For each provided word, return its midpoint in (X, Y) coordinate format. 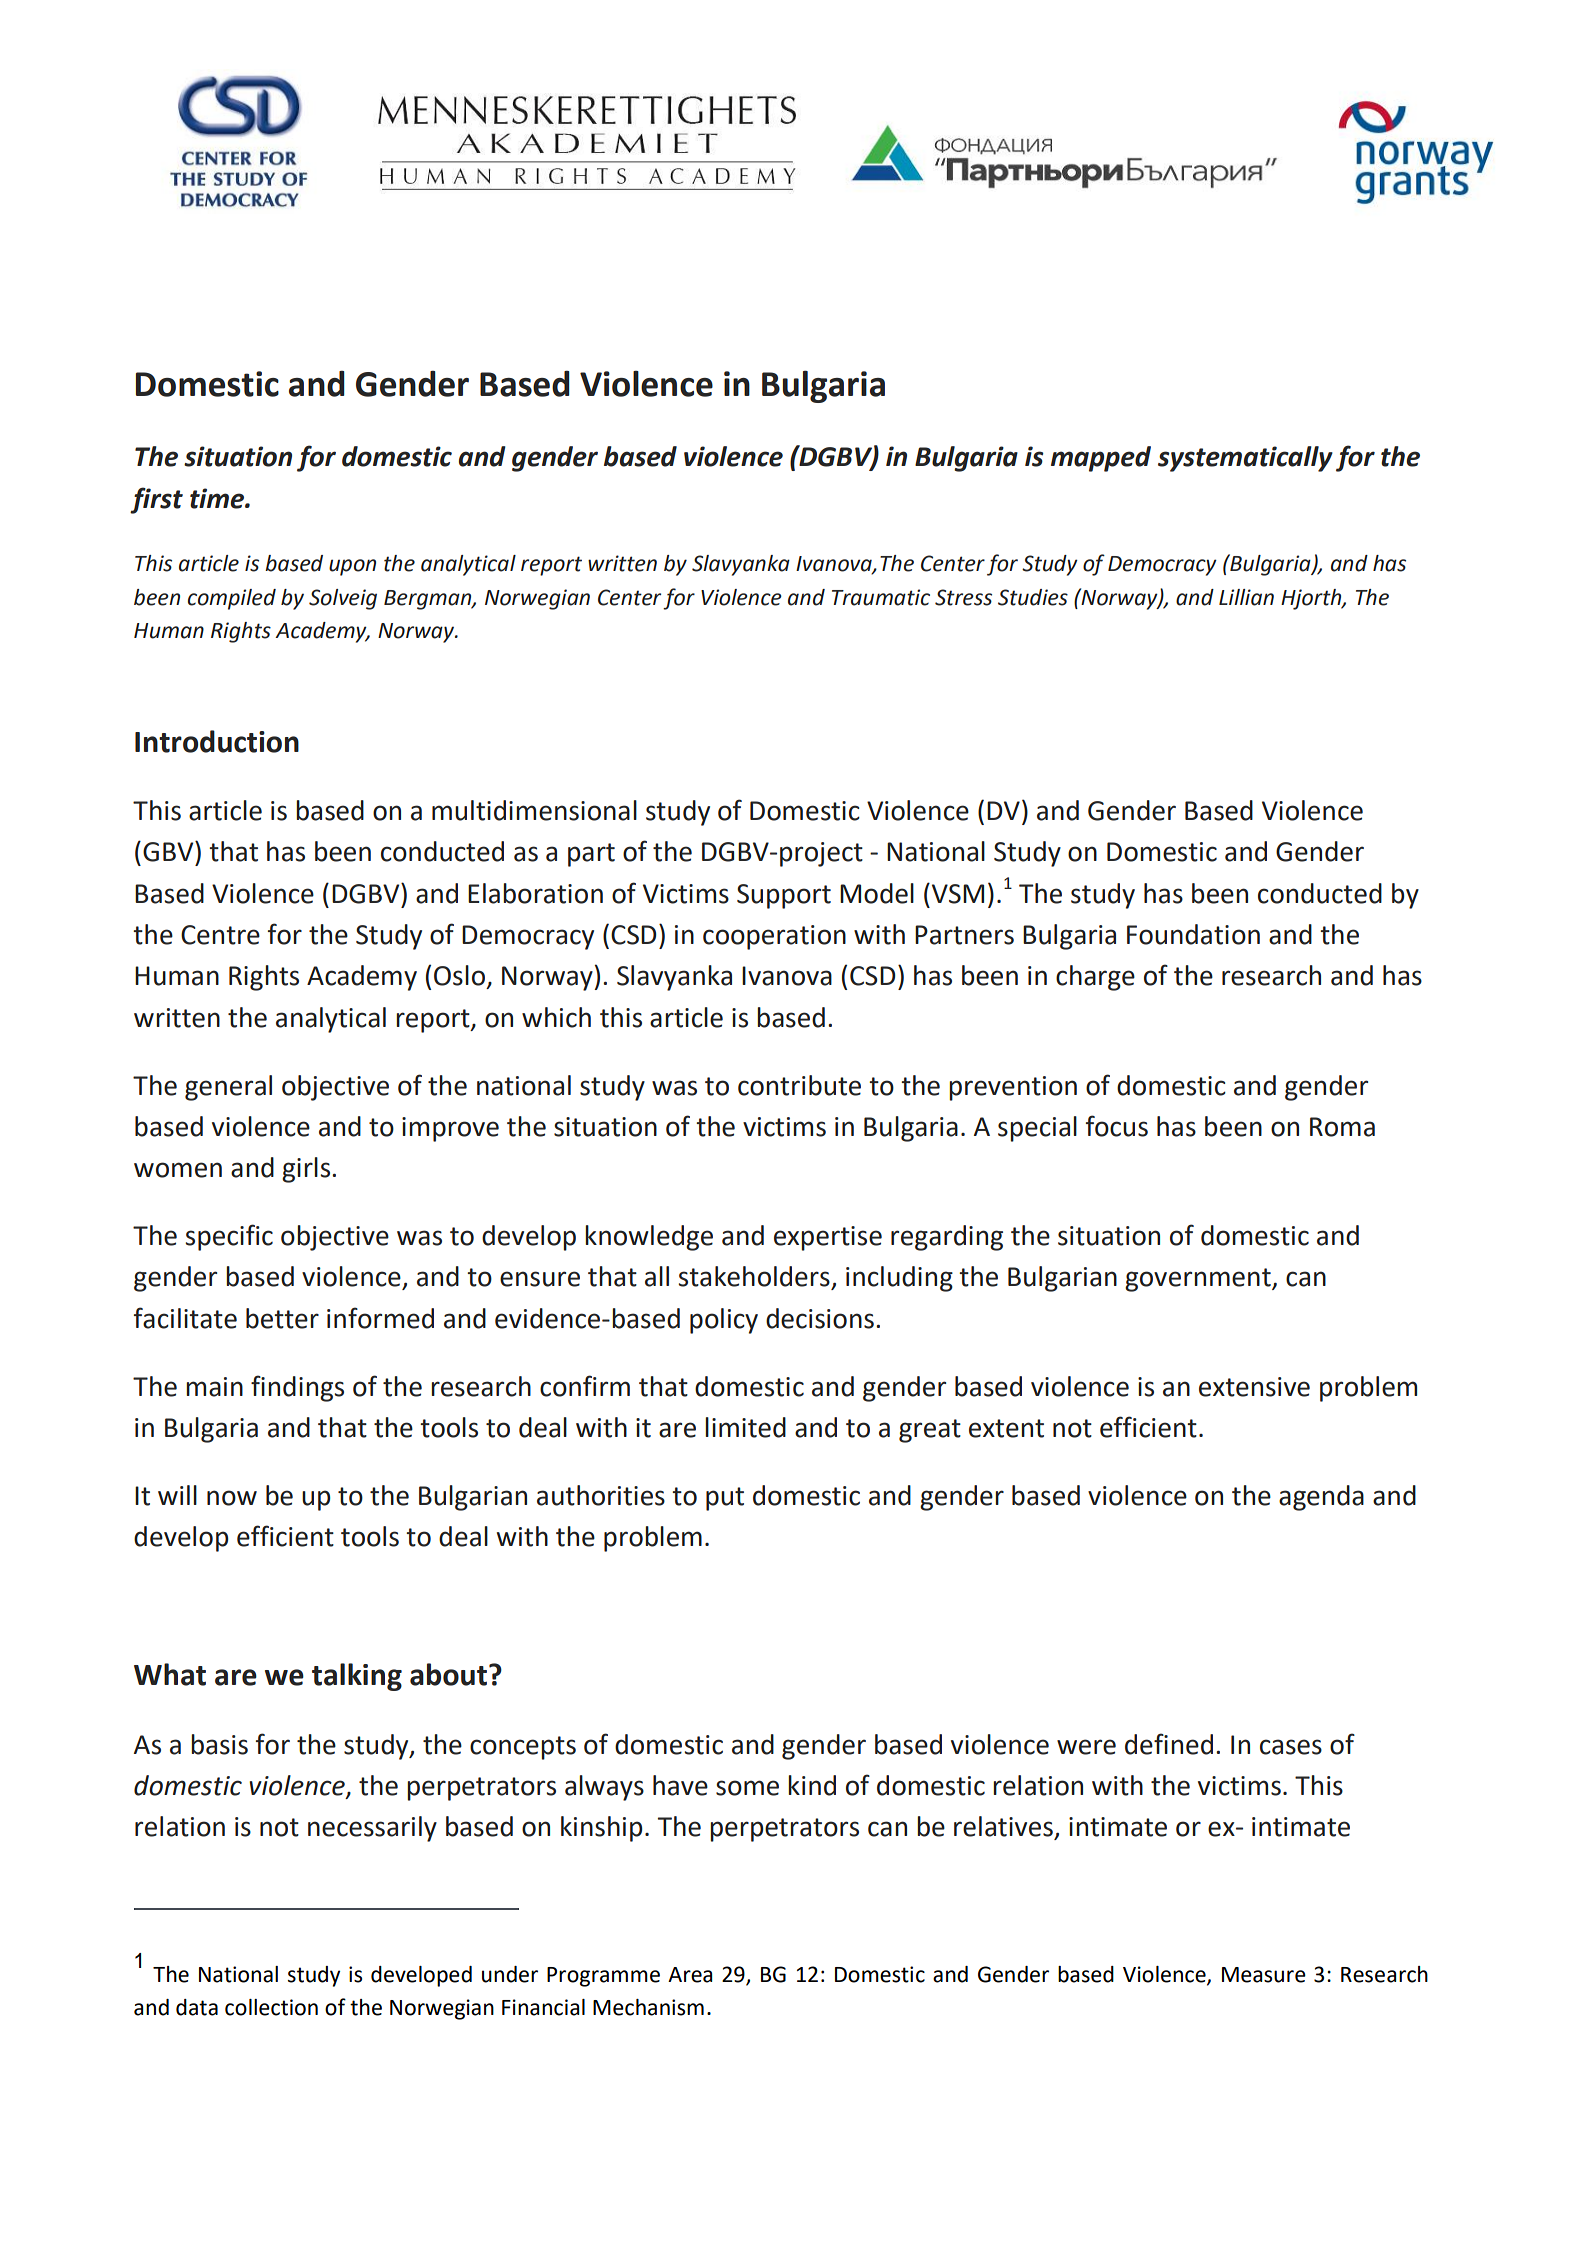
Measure (1264, 1975)
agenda (1321, 1498)
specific (229, 1237)
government (1199, 1280)
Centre (220, 935)
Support (784, 896)
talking (357, 1677)
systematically (1245, 459)
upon (352, 567)
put (725, 1499)
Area (690, 1975)
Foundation (1193, 934)
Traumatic (881, 597)
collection (271, 2007)
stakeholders (754, 1276)
